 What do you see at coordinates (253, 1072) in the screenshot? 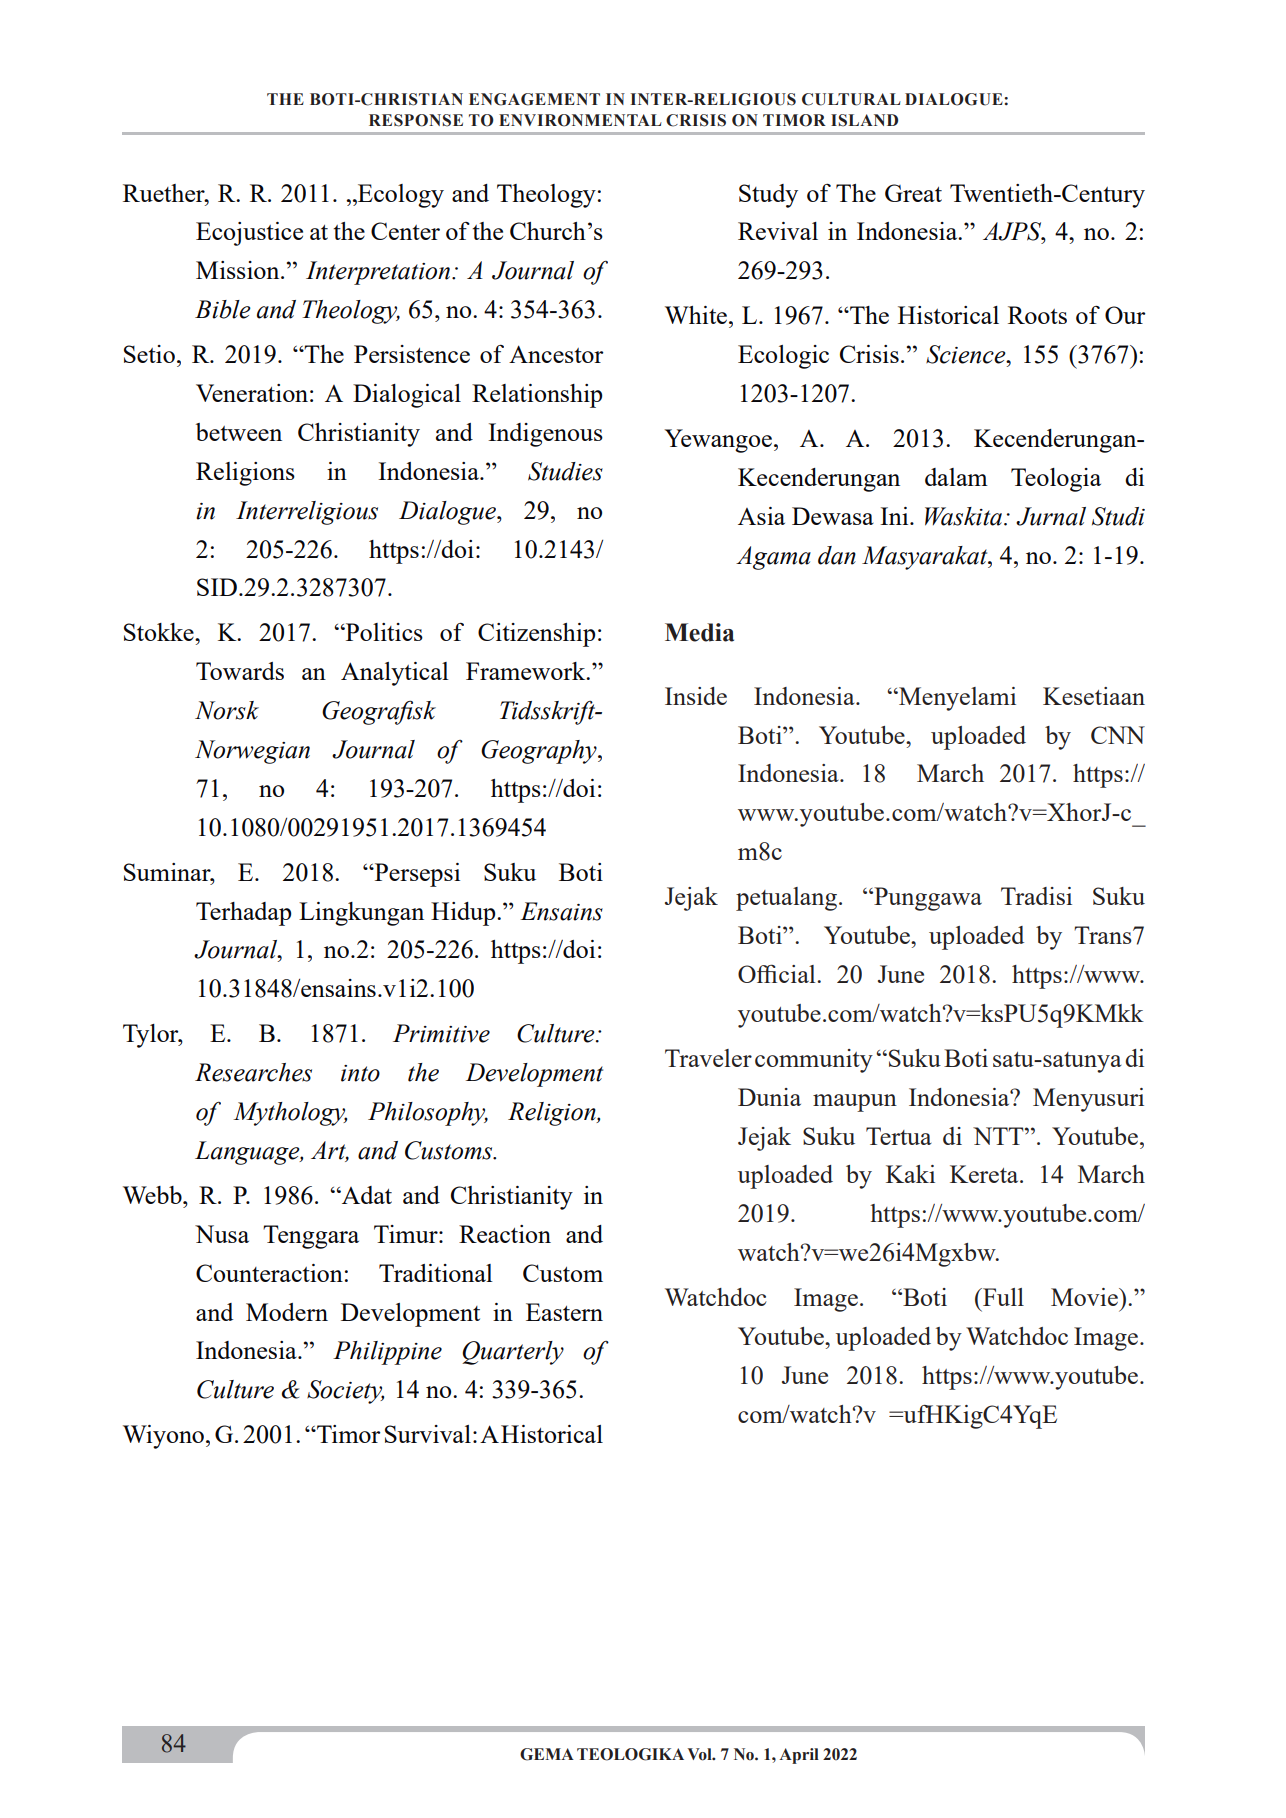
I see `Researches` at bounding box center [253, 1072].
